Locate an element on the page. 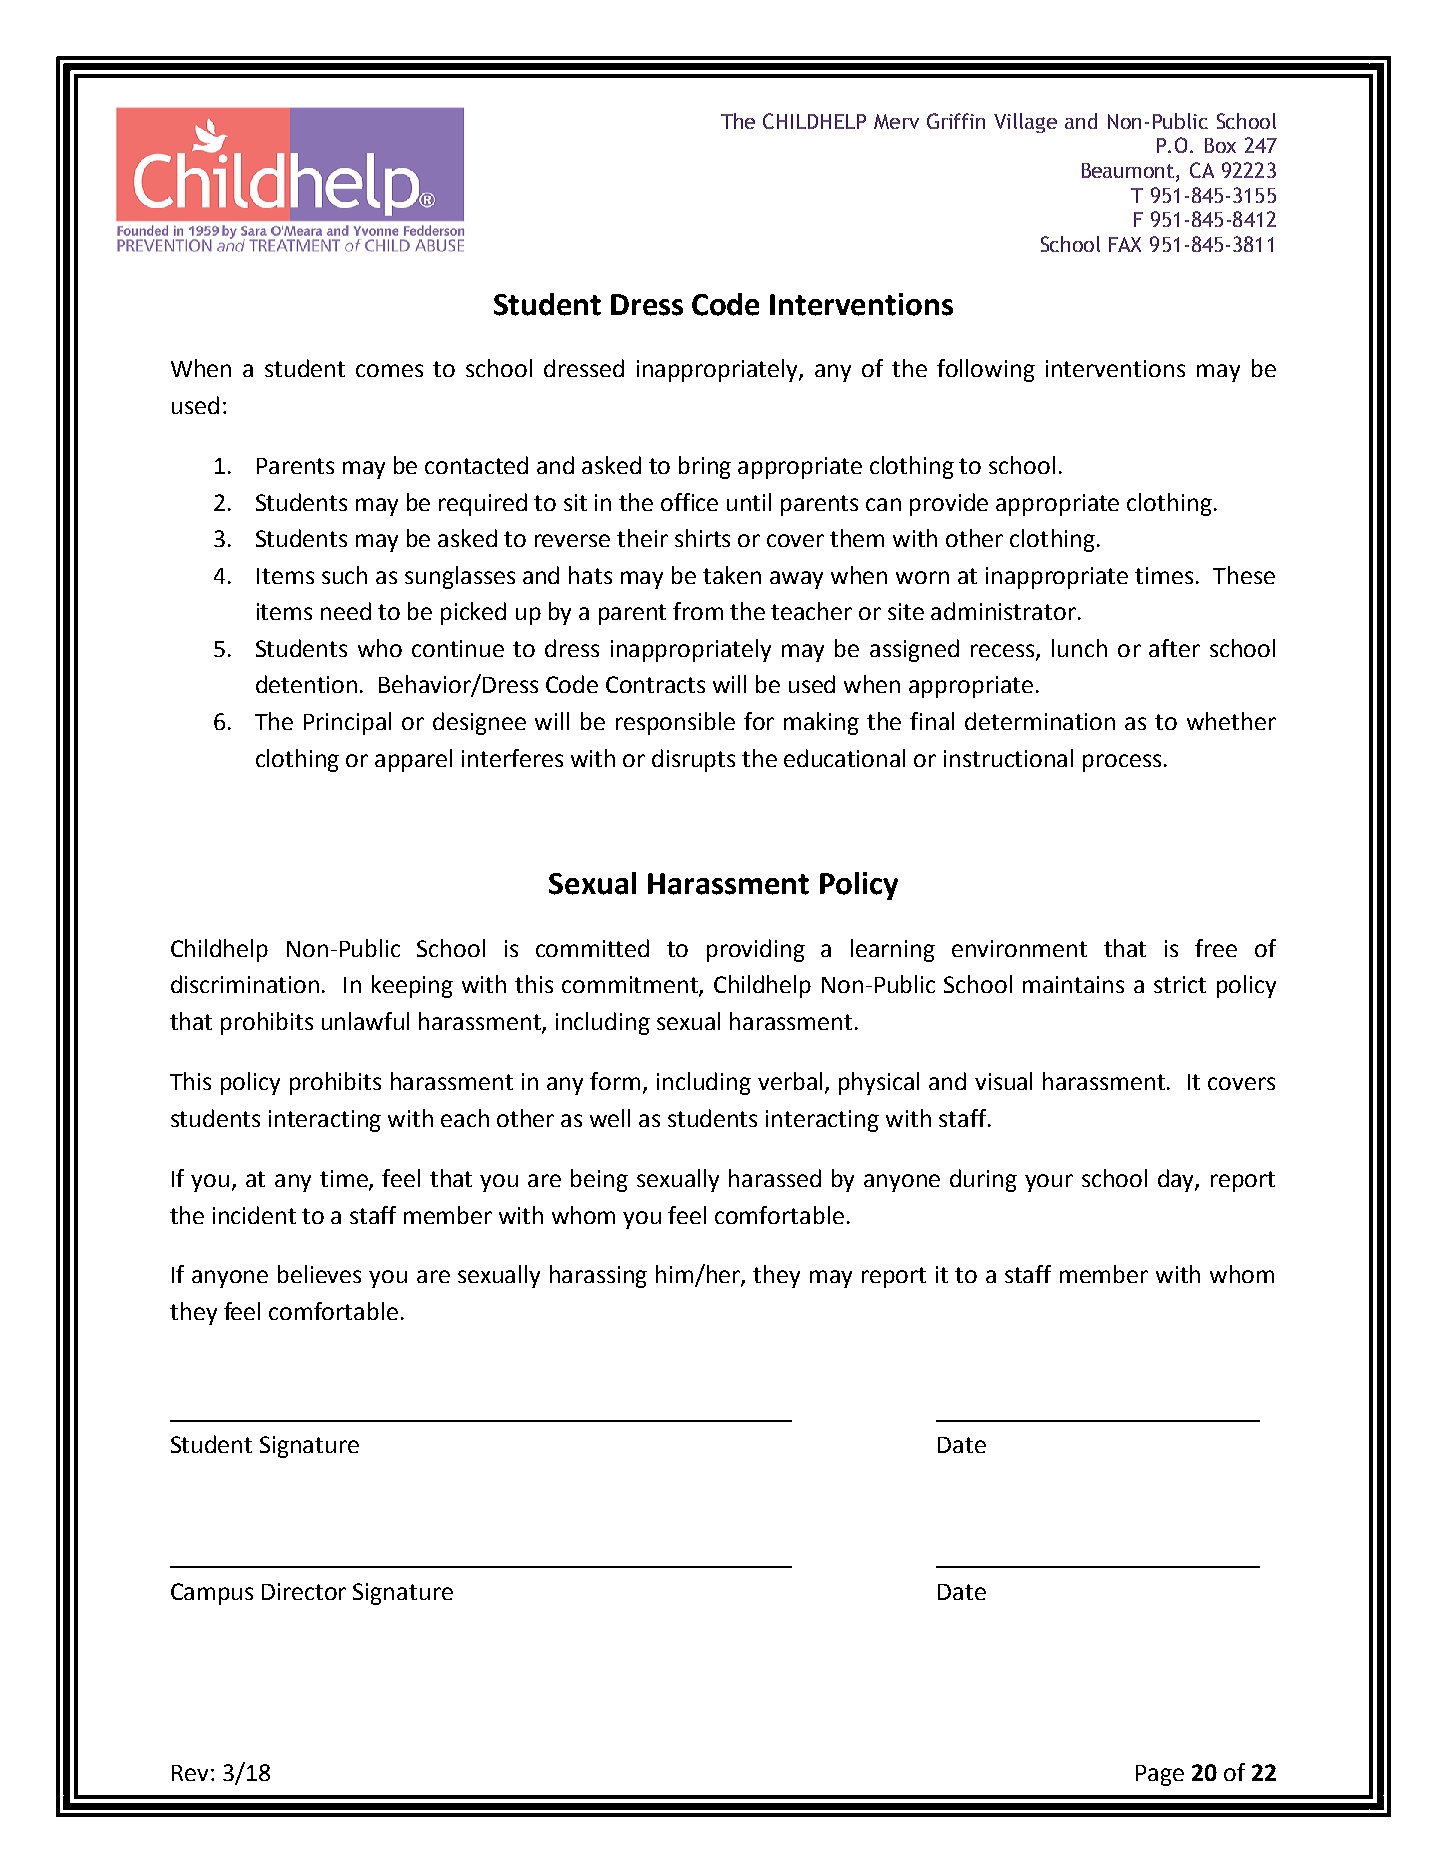  Director is located at coordinates (304, 1591).
